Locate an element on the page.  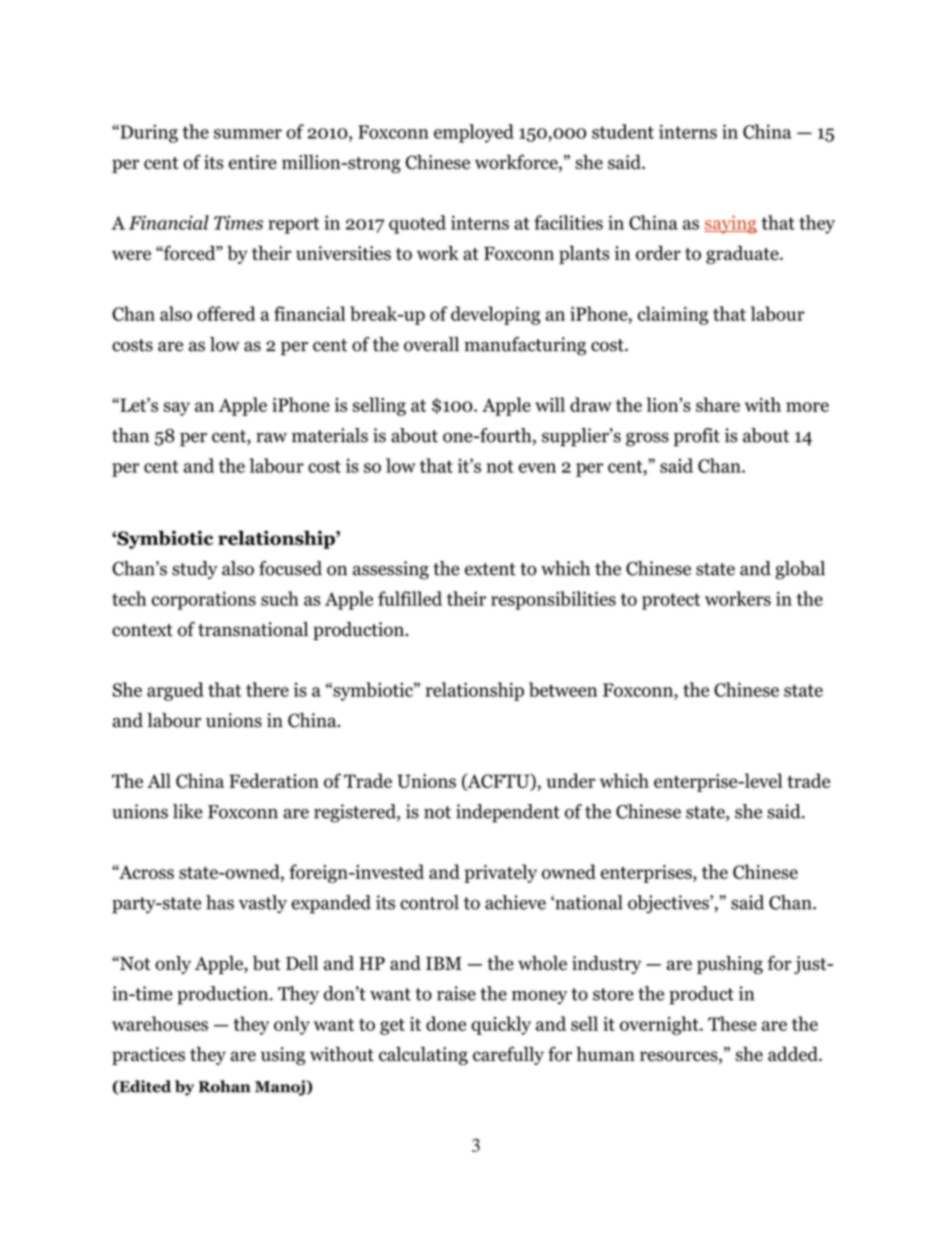
employed is located at coordinates (474, 133).
